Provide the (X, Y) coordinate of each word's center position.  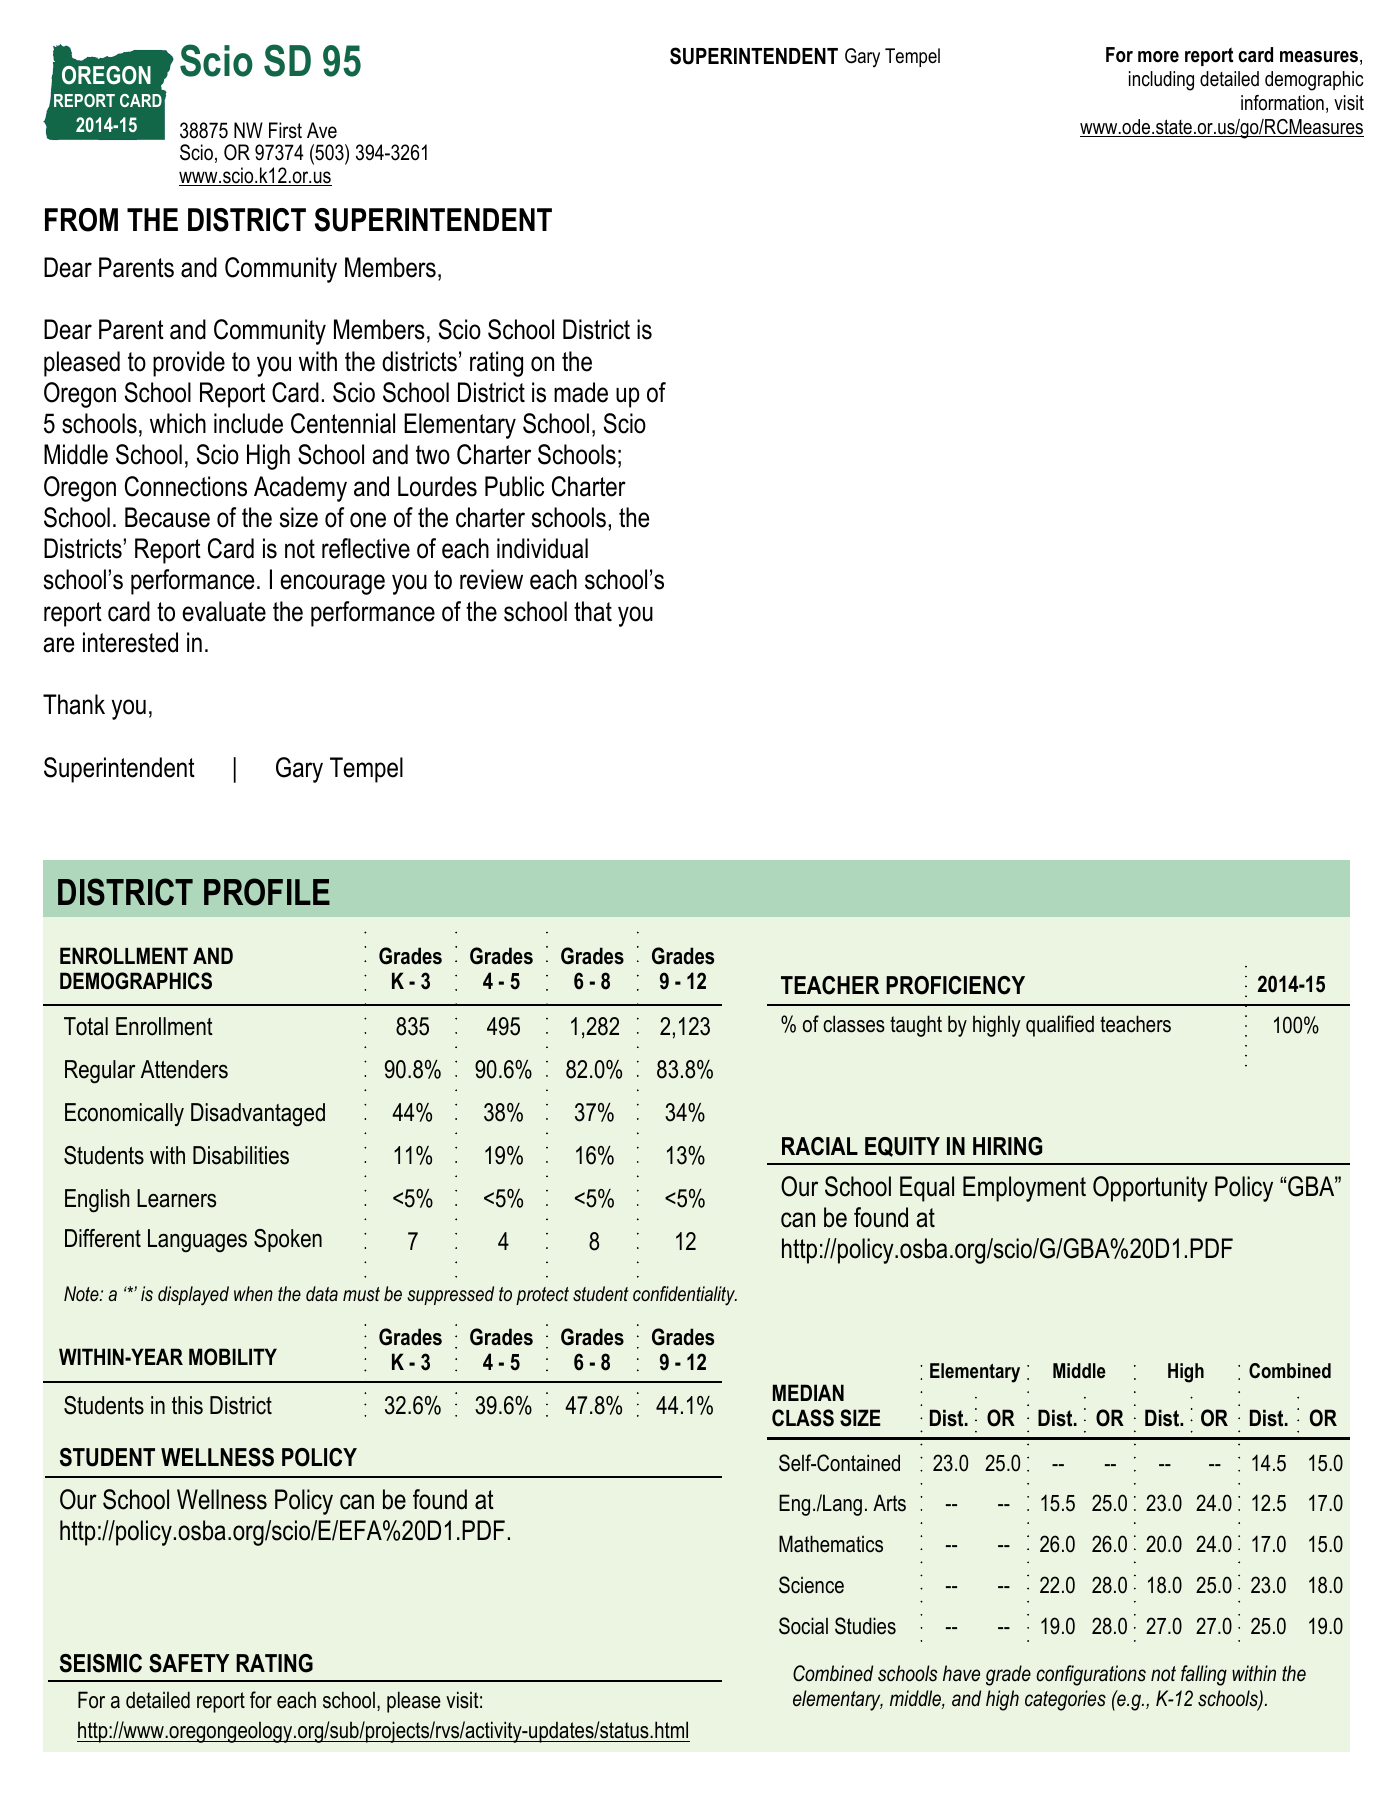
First (285, 130)
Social (803, 1626)
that (593, 611)
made (581, 392)
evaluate (224, 611)
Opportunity (1150, 1189)
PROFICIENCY (955, 985)
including (1161, 81)
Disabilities (241, 1155)
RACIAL (820, 1146)
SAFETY (189, 1663)
